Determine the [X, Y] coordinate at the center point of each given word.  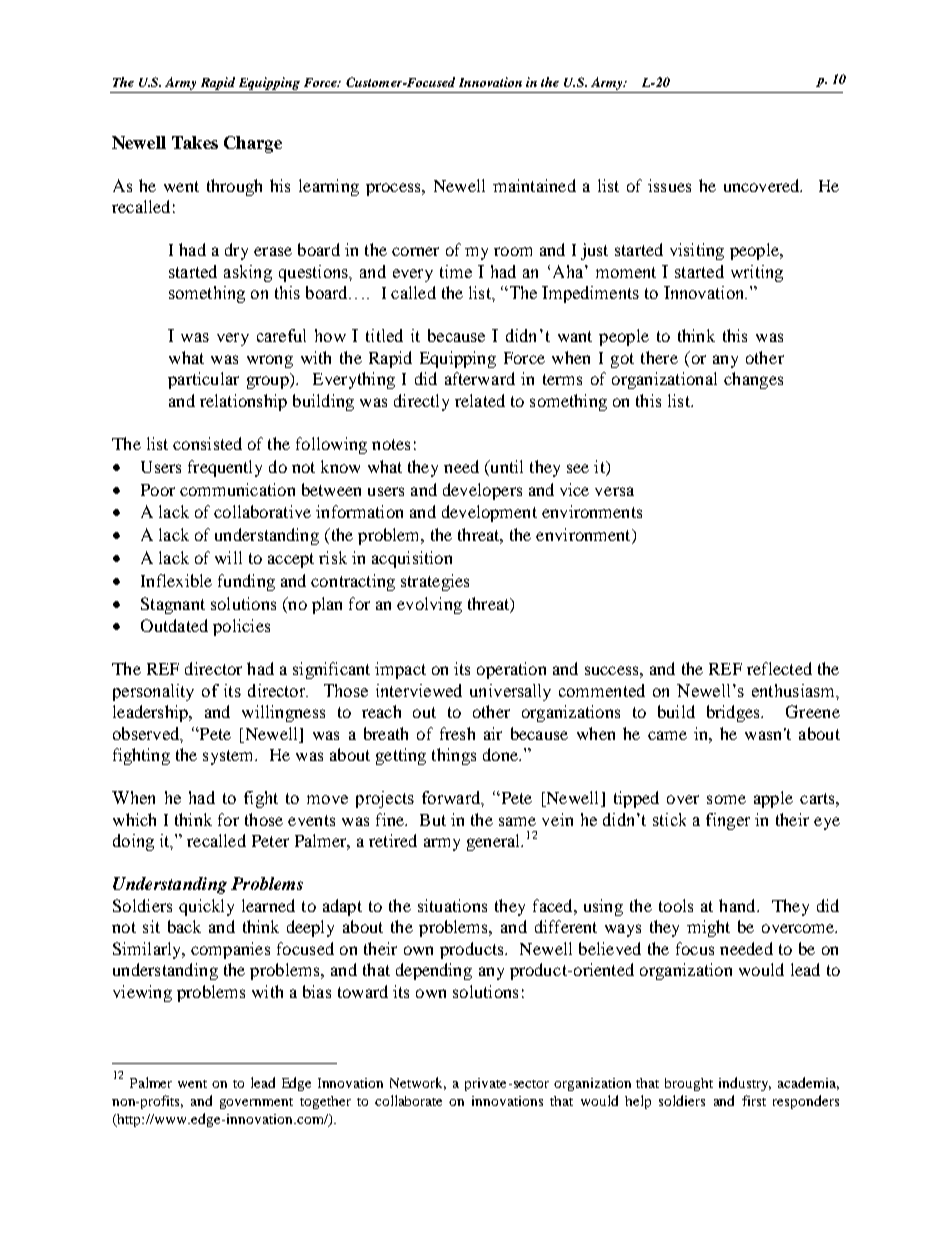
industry [745, 1084]
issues [669, 185]
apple [773, 799]
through [234, 187]
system [230, 757]
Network [418, 1083]
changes [753, 380]
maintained [534, 185]
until [505, 466]
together [325, 1102]
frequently [225, 468]
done [501, 754]
